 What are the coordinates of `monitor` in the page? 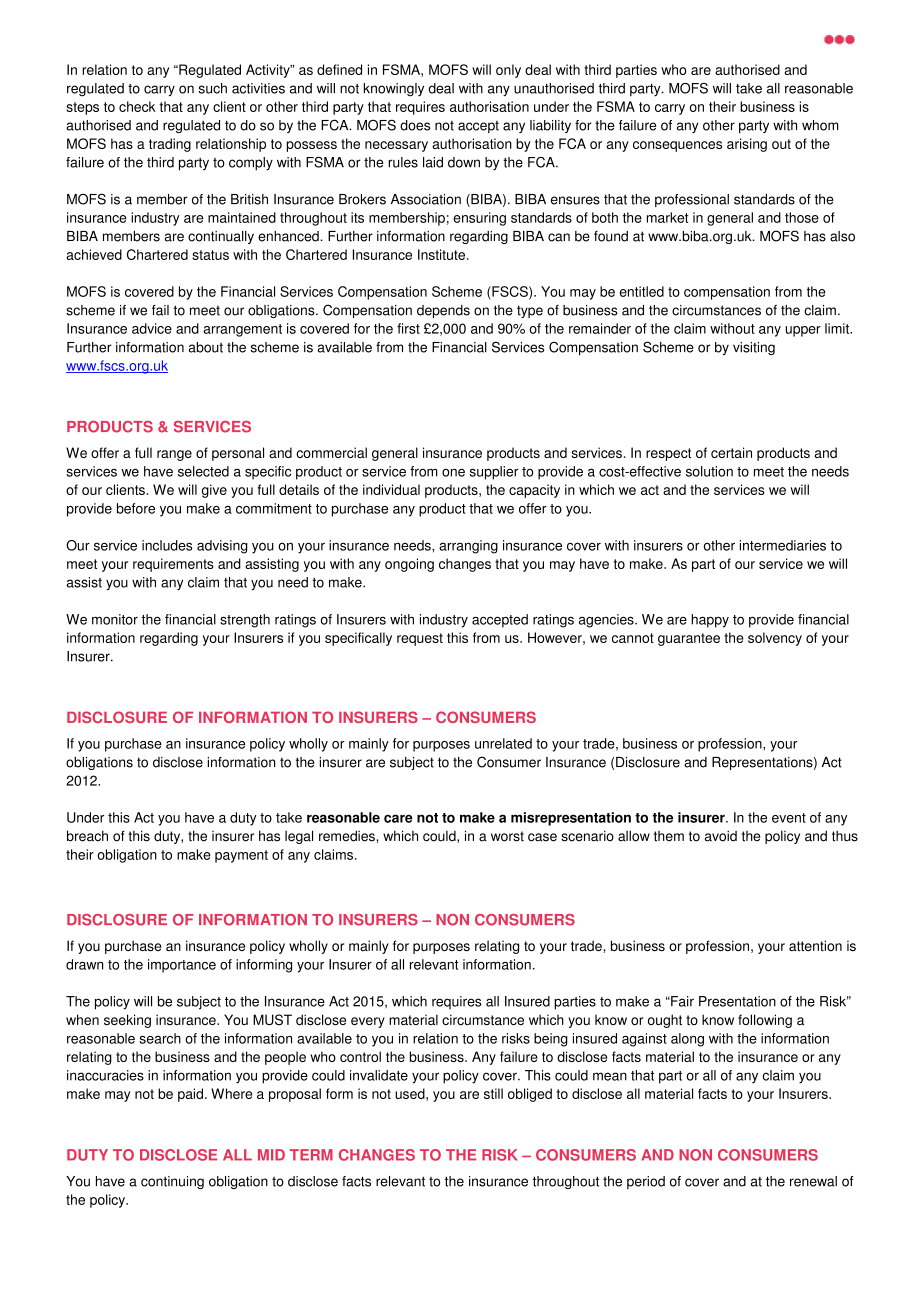 It's located at (115, 619).
